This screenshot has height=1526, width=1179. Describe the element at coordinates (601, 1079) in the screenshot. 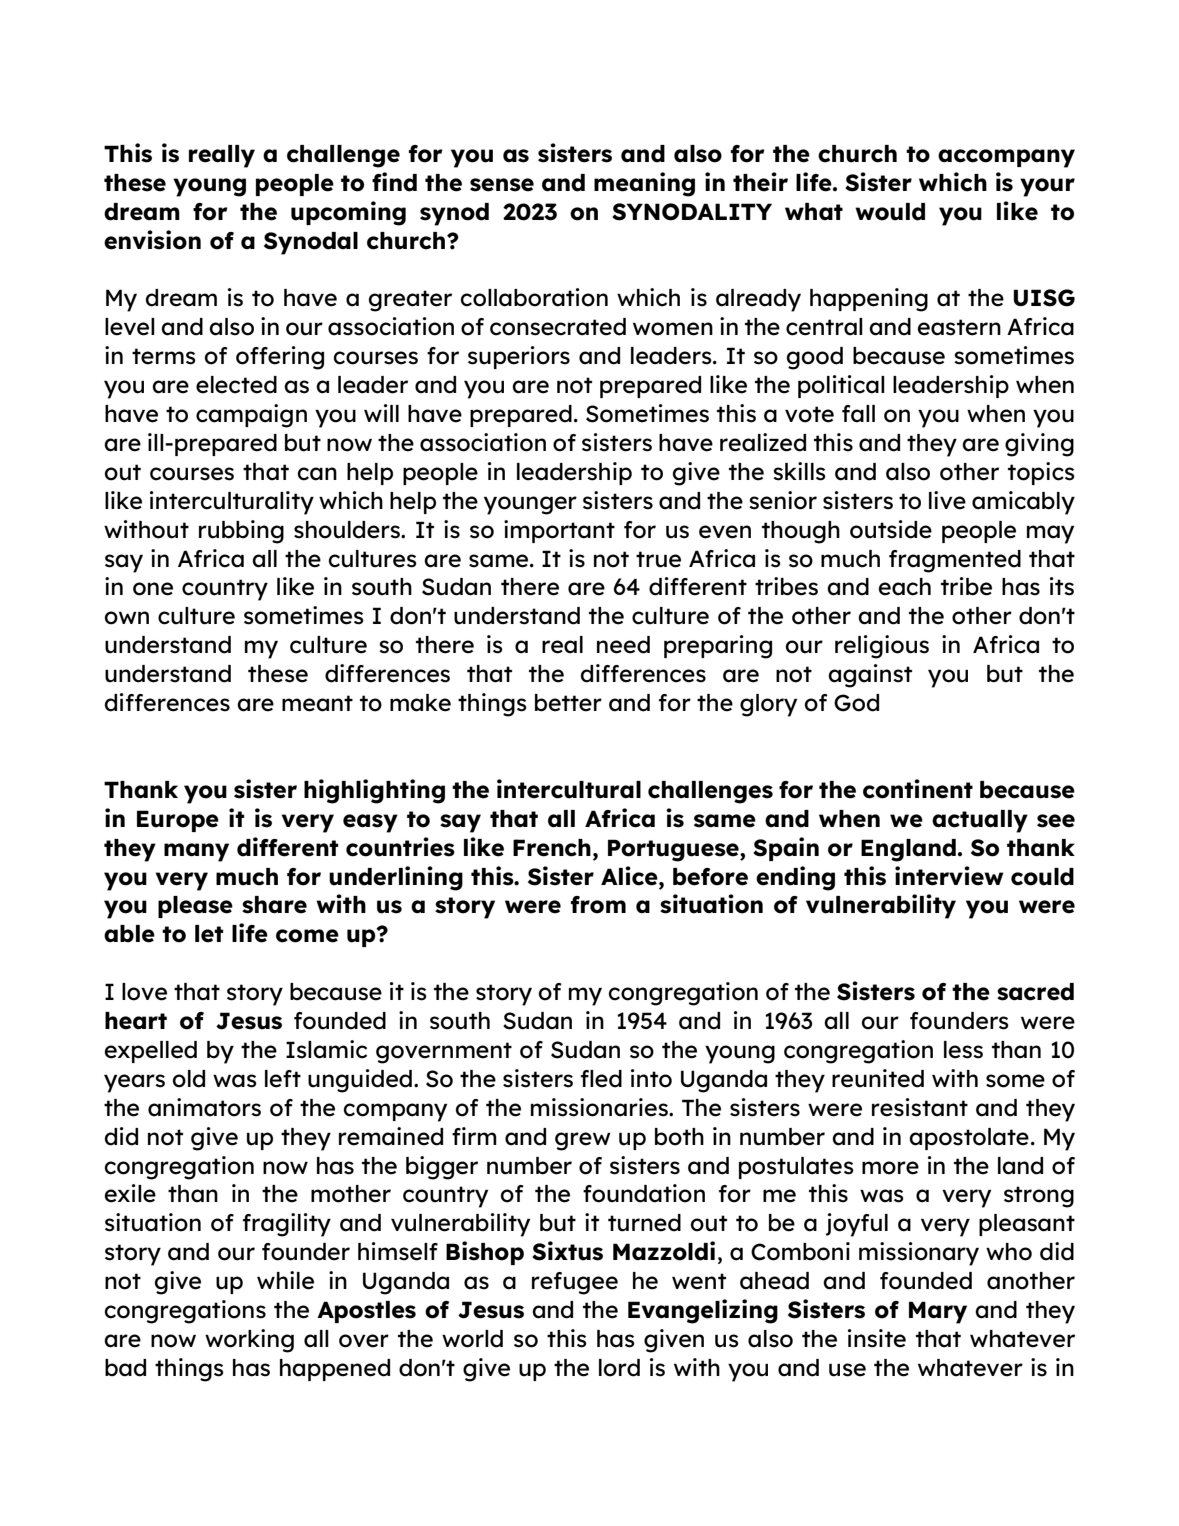

I see `fled` at that location.
